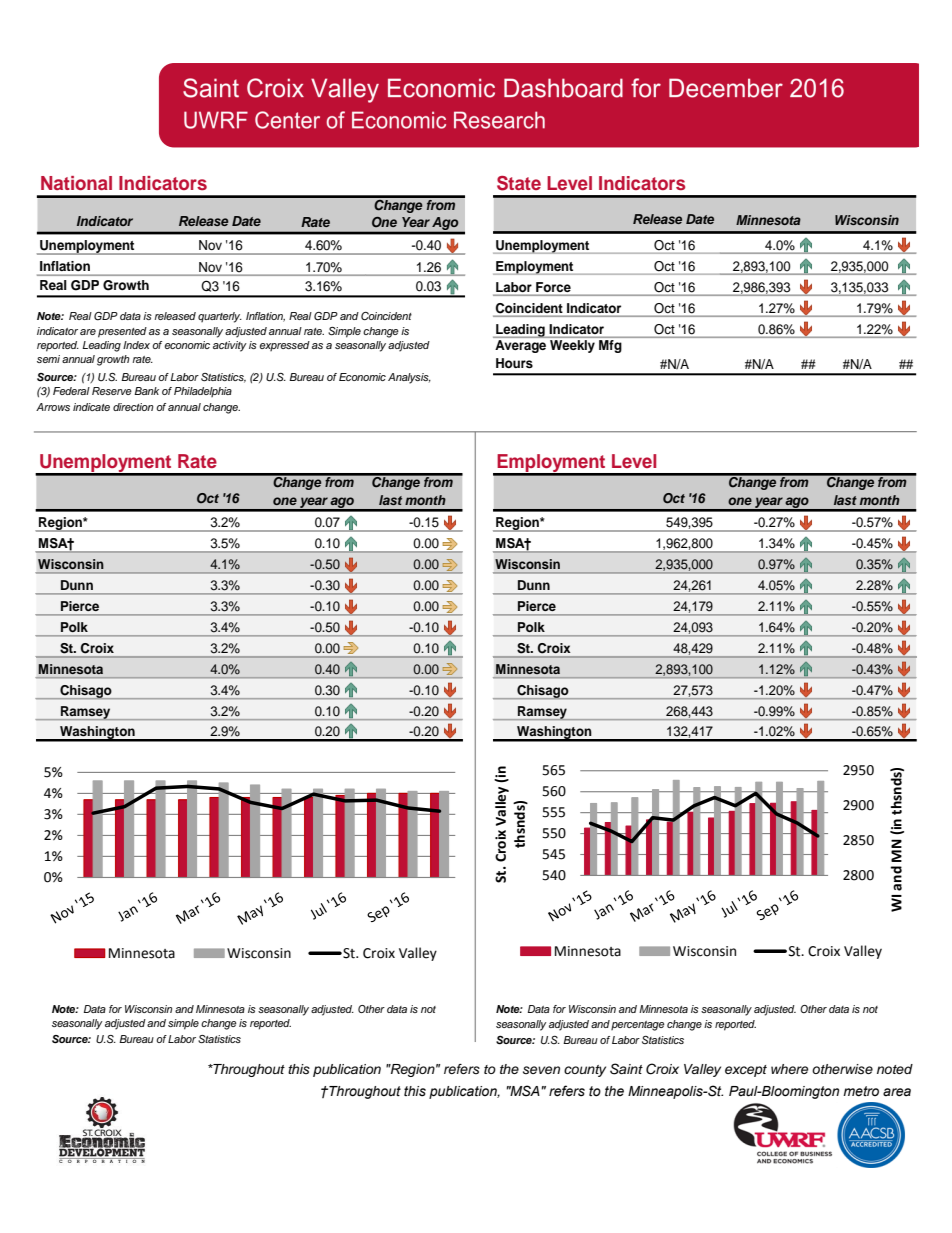  What do you see at coordinates (553, 287) in the screenshot?
I see `Force` at bounding box center [553, 287].
